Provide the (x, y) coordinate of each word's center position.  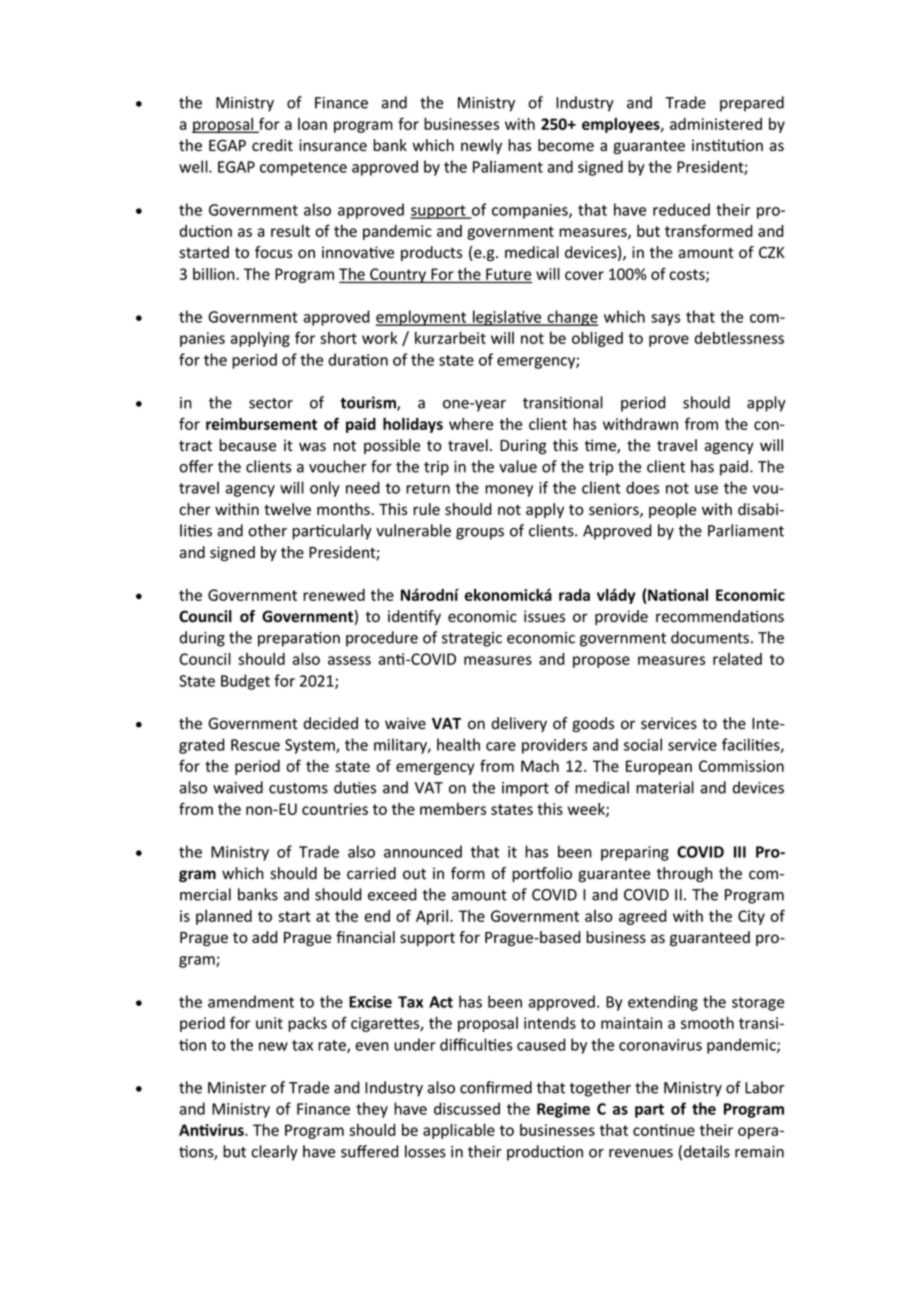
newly (481, 146)
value (518, 466)
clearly (274, 1153)
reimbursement (261, 424)
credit (272, 145)
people (672, 510)
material (665, 787)
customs (298, 788)
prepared (752, 104)
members (453, 809)
